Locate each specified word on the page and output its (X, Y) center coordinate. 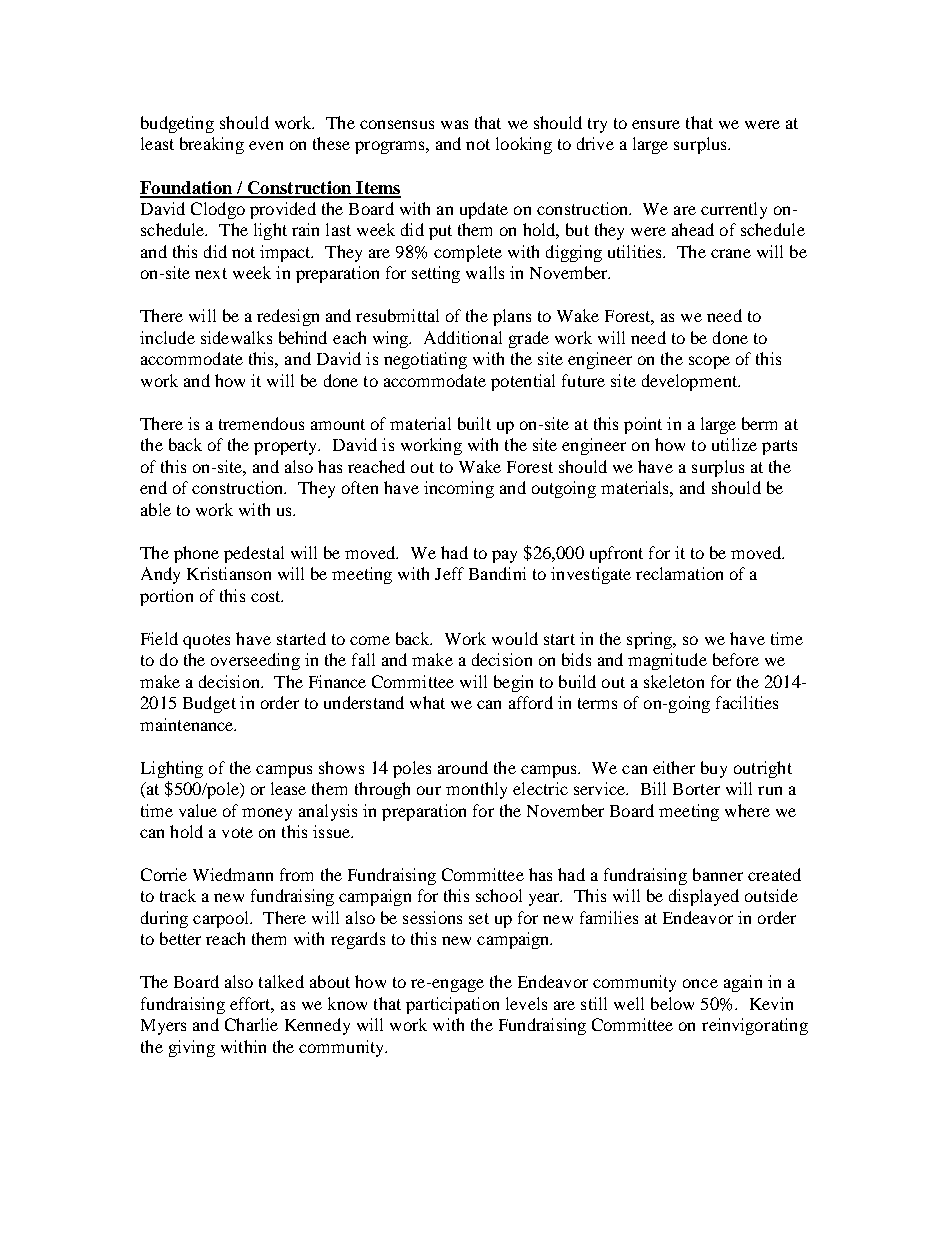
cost (267, 596)
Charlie (251, 1024)
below (672, 1003)
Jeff (449, 573)
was (454, 124)
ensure (656, 124)
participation (452, 1005)
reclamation (679, 573)
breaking (212, 145)
